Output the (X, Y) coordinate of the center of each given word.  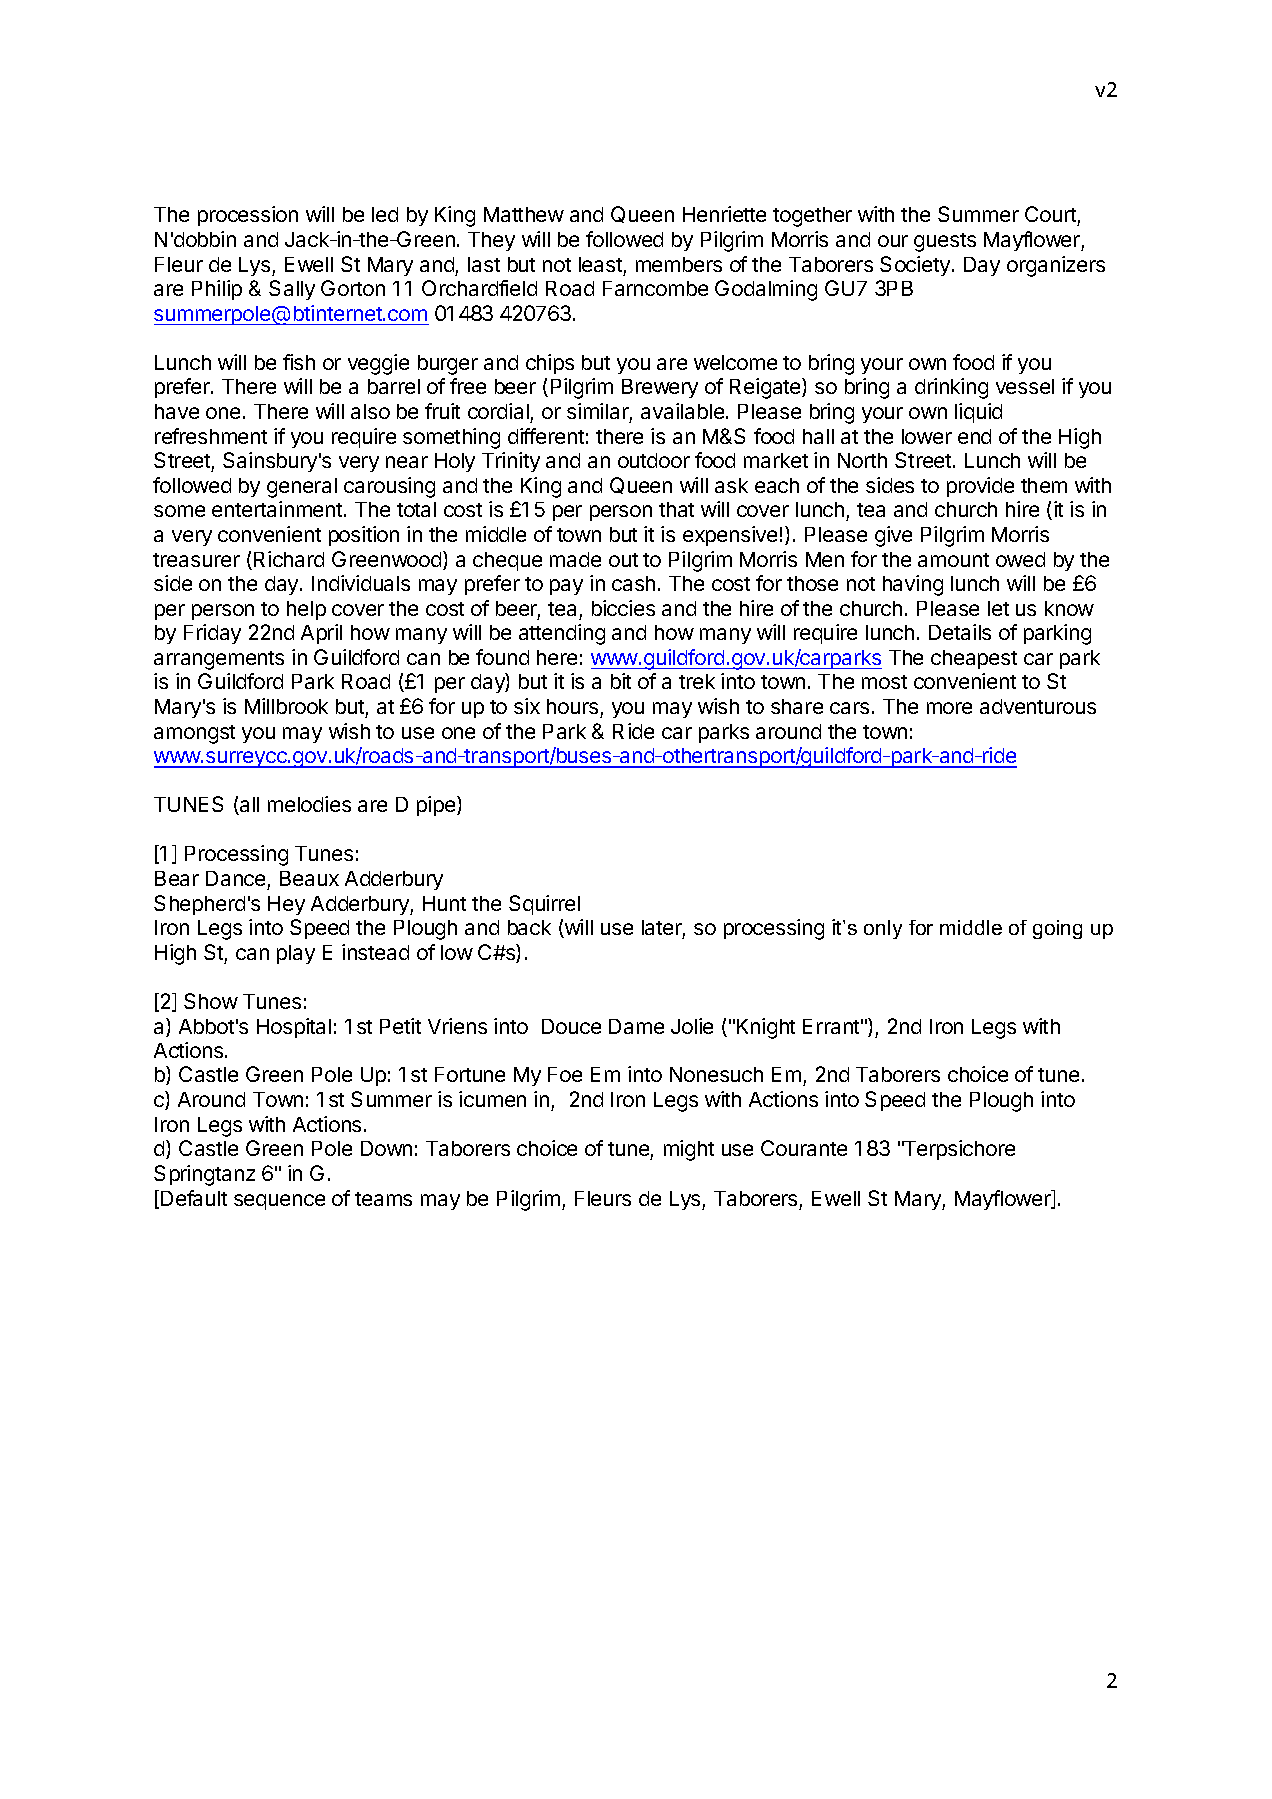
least (600, 264)
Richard (289, 559)
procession (248, 216)
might (689, 1150)
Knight (766, 1028)
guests (945, 242)
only (883, 929)
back (529, 927)
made (575, 559)
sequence (279, 1202)
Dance (235, 878)
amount (953, 560)
